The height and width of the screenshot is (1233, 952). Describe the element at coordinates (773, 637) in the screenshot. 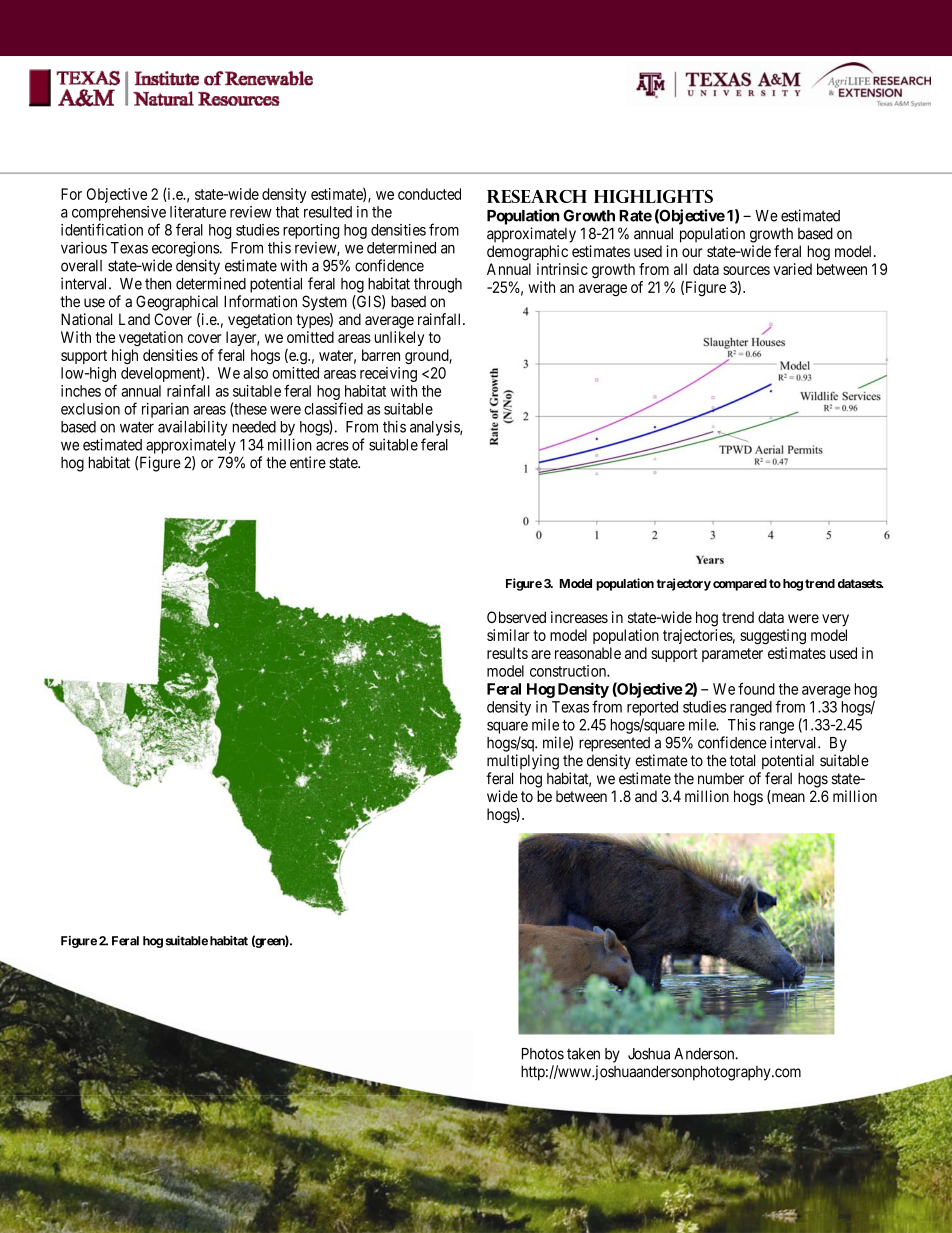

I see `suggesting` at that location.
